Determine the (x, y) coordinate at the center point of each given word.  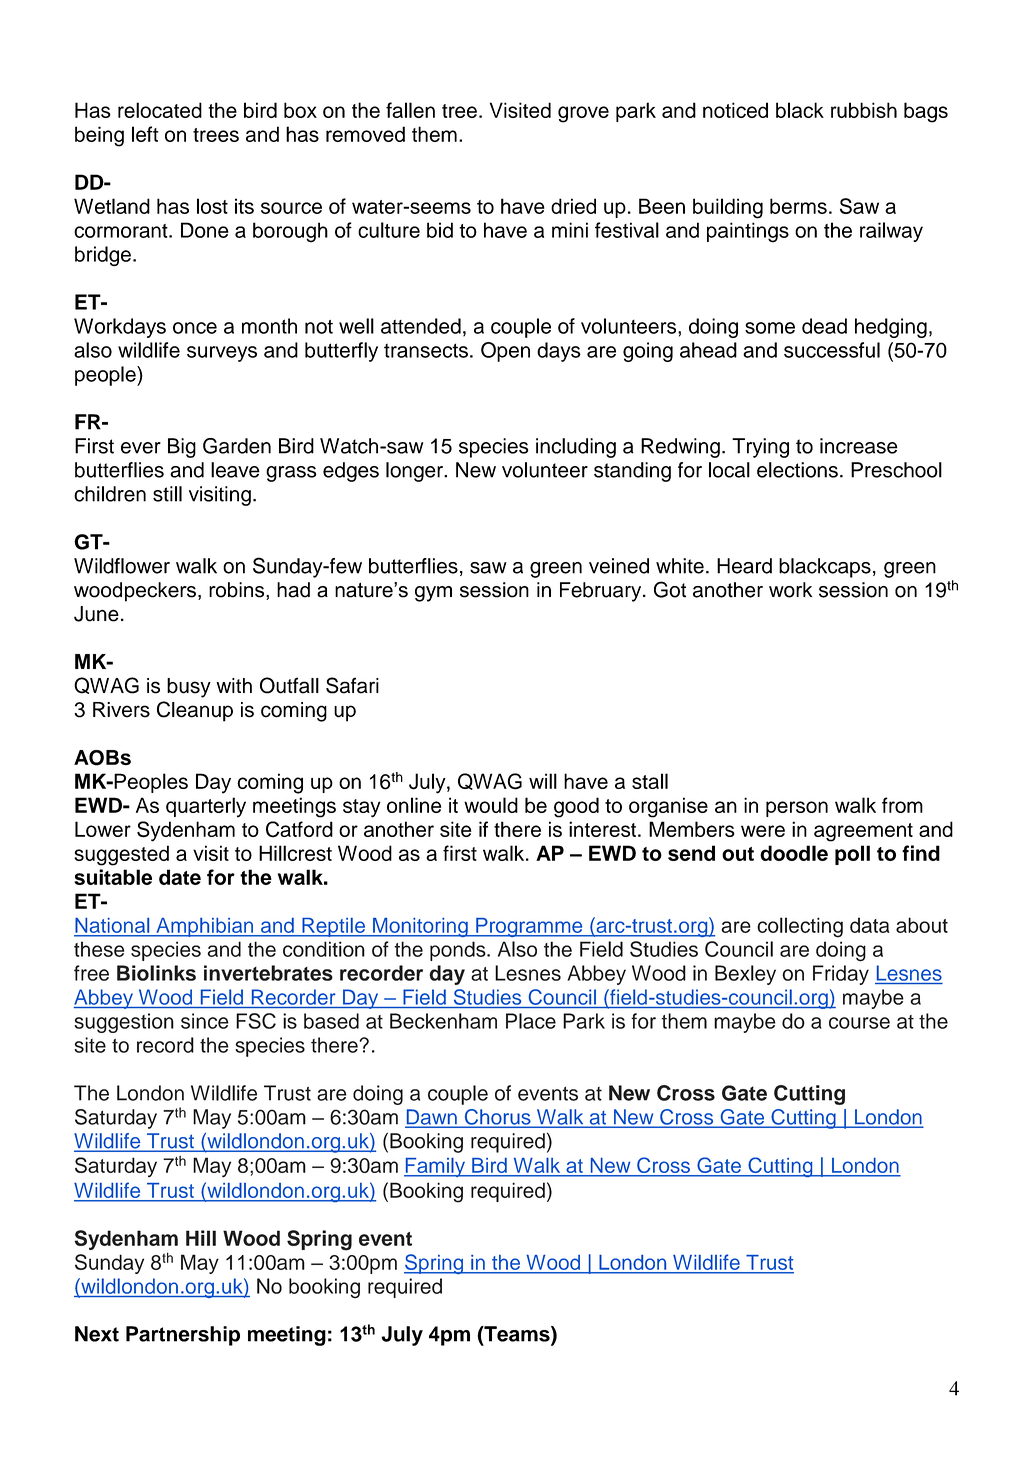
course (859, 1023)
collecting (800, 927)
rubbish (864, 110)
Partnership (183, 1336)
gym (433, 594)
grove (583, 114)
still (167, 494)
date (180, 877)
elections (797, 470)
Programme (529, 927)
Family (435, 1167)
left (145, 134)
